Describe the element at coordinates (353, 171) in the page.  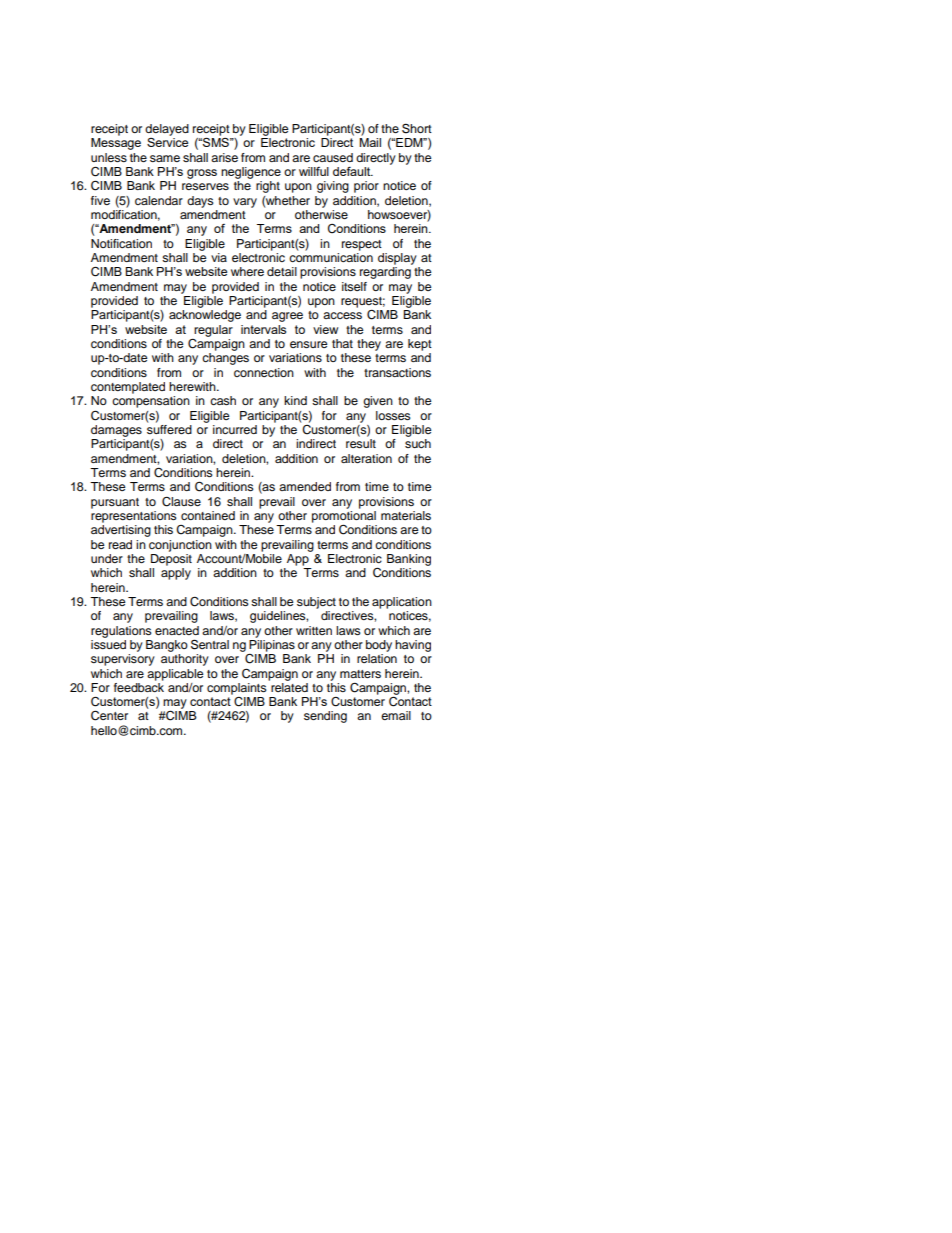
I see `default` at that location.
